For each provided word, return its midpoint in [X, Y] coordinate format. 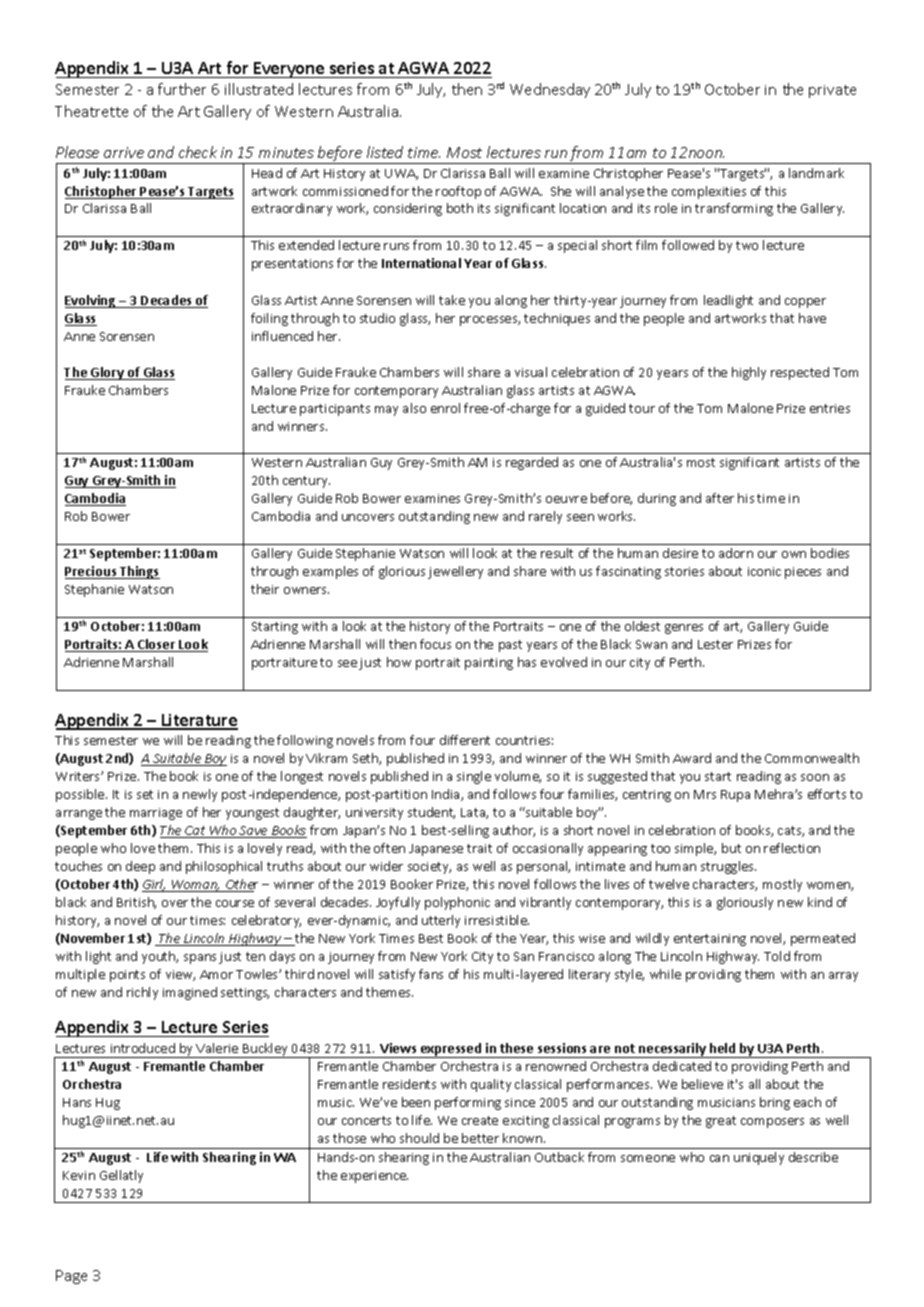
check [198, 152]
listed [385, 152]
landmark [816, 173]
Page [71, 1277]
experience [374, 1177]
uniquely [759, 1158]
